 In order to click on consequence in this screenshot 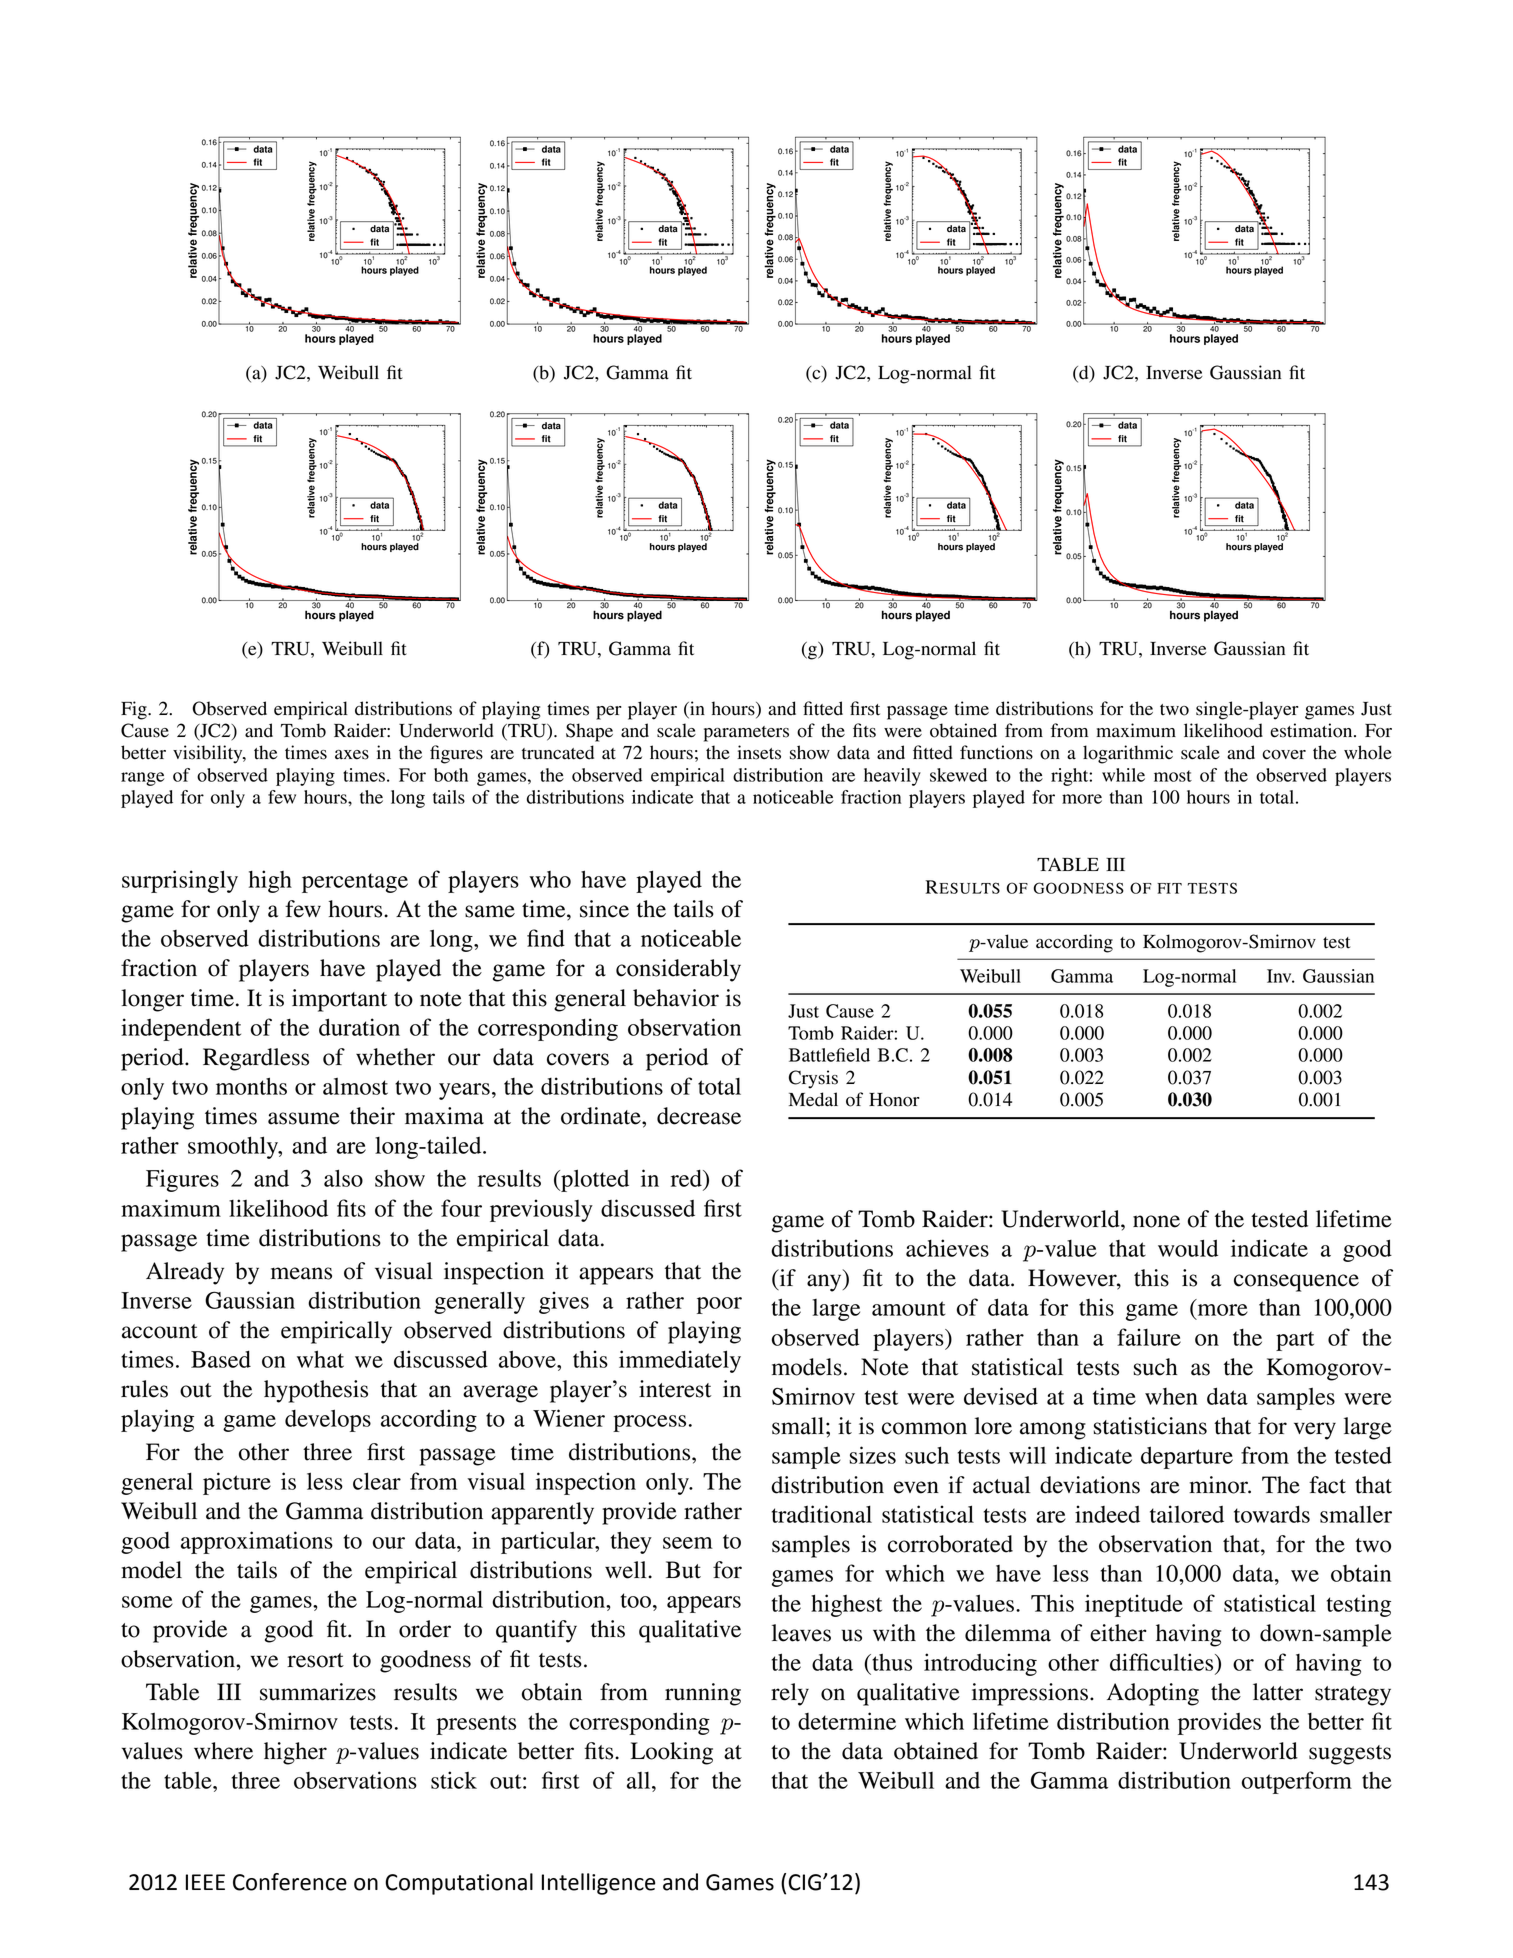, I will do `click(1296, 1283)`.
